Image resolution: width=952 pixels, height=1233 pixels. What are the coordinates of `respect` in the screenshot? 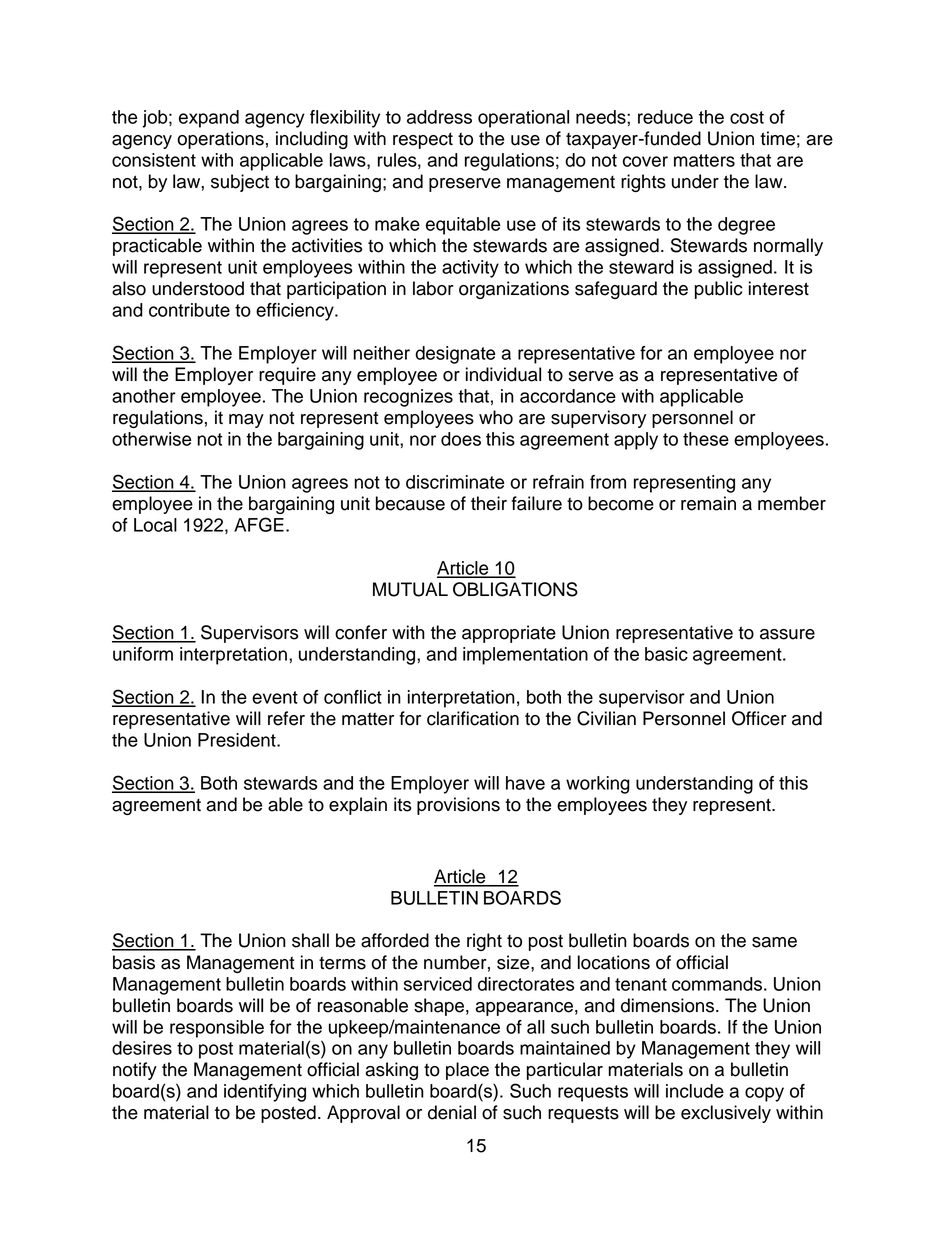 It's located at (423, 140).
